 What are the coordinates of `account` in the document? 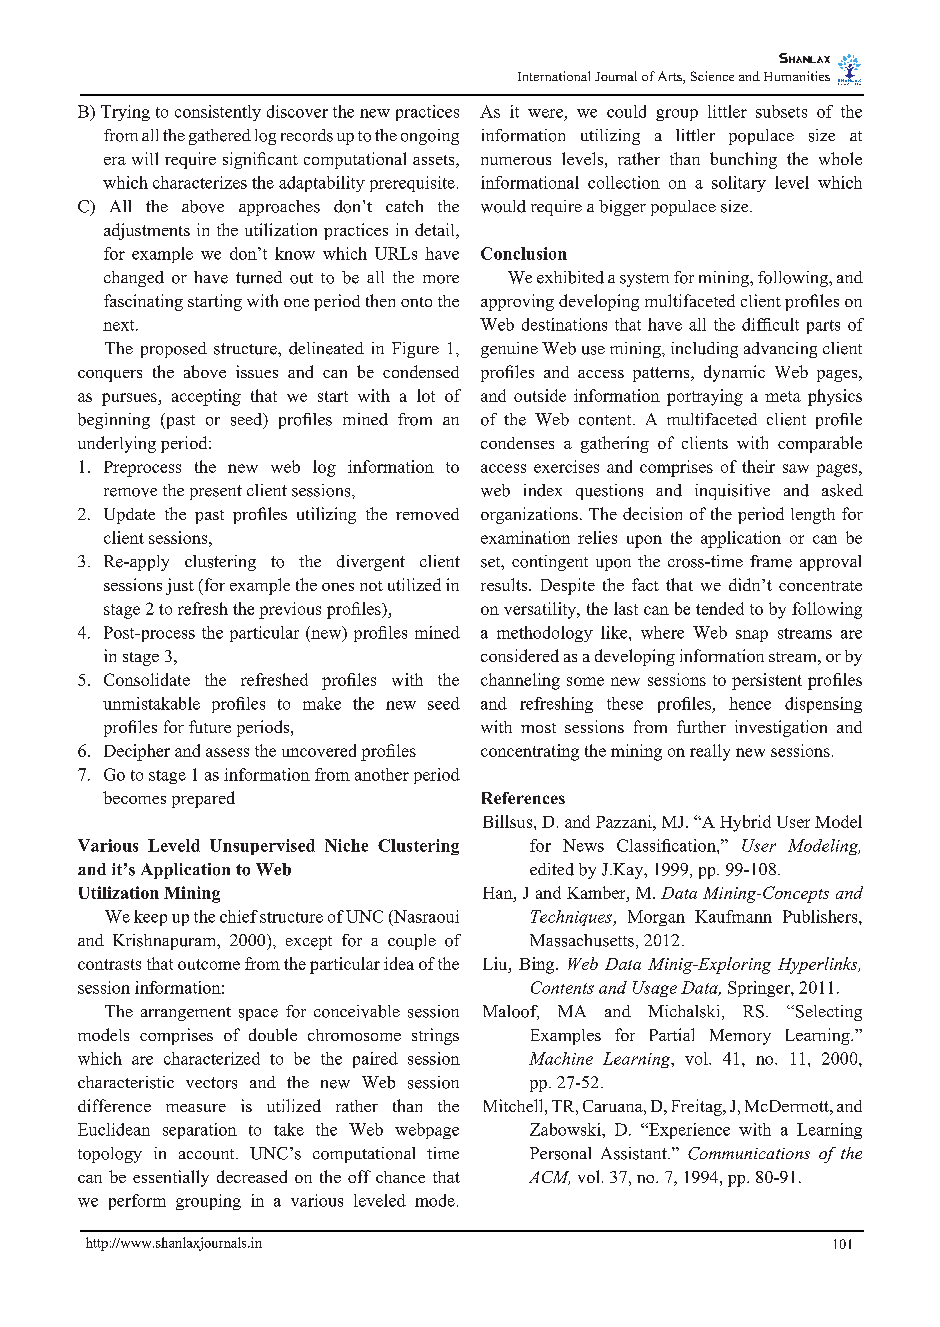 It's located at (208, 1154).
